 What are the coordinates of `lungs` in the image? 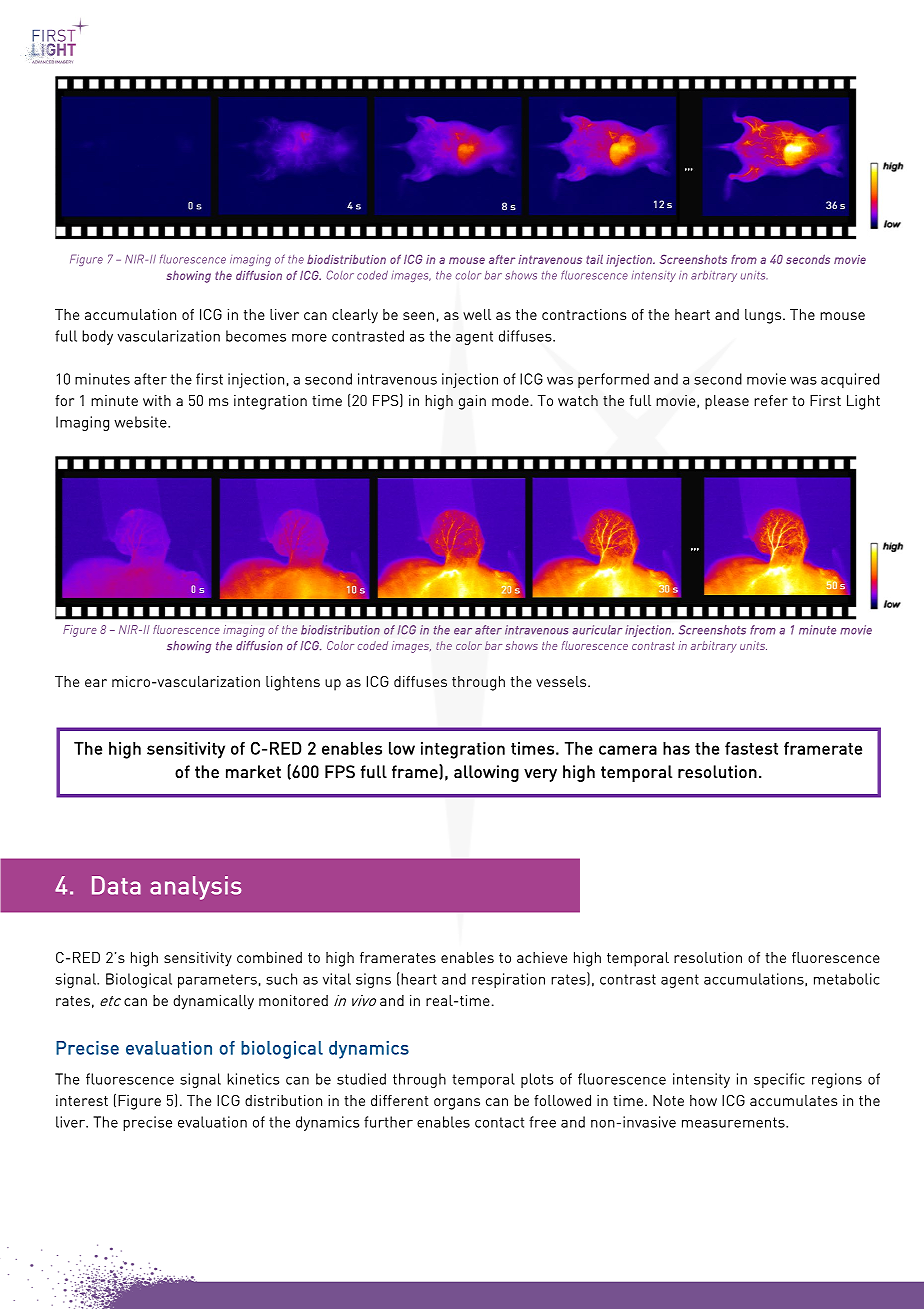 It's located at (764, 316).
